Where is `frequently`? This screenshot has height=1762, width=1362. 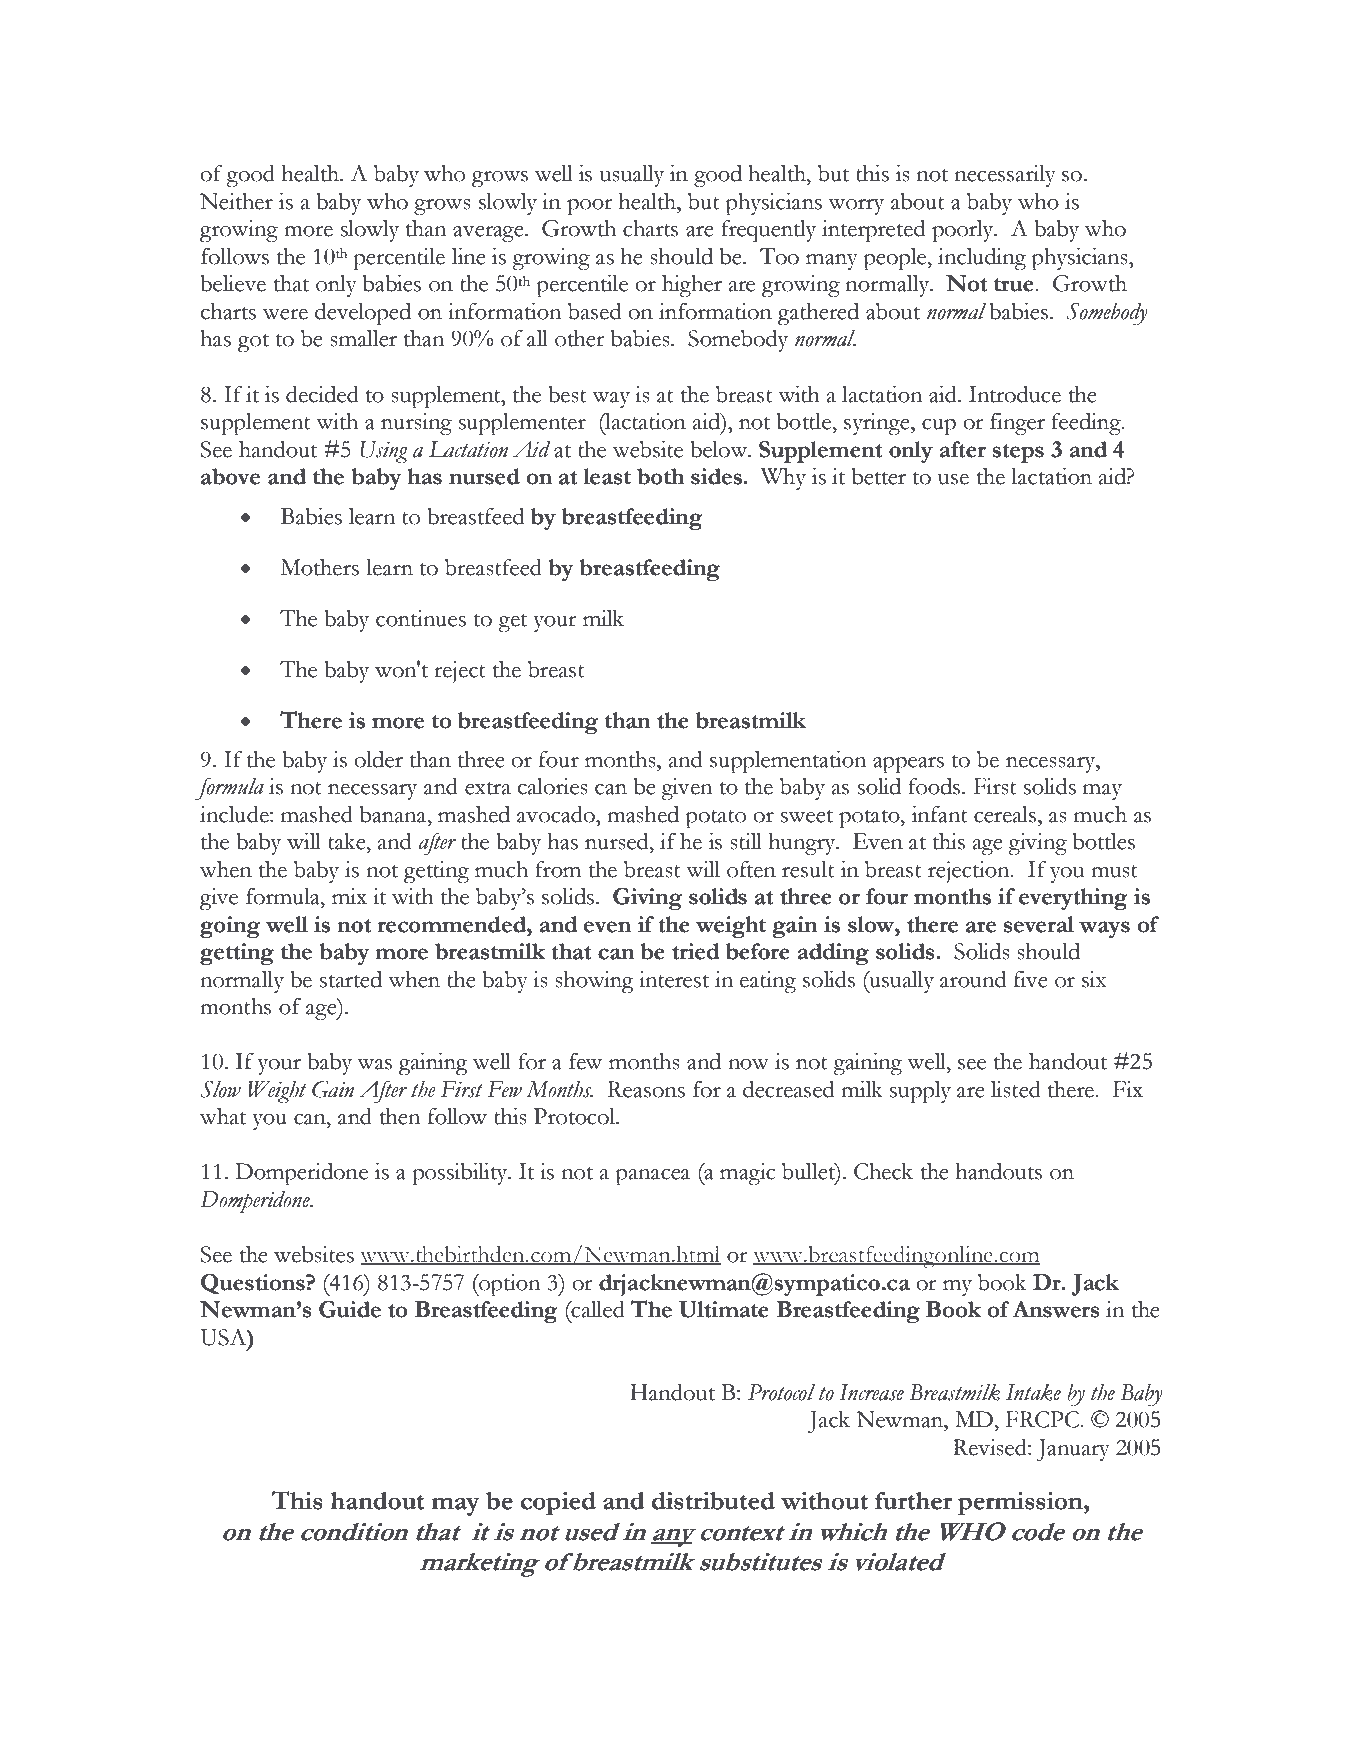 frequently is located at coordinates (768, 231).
